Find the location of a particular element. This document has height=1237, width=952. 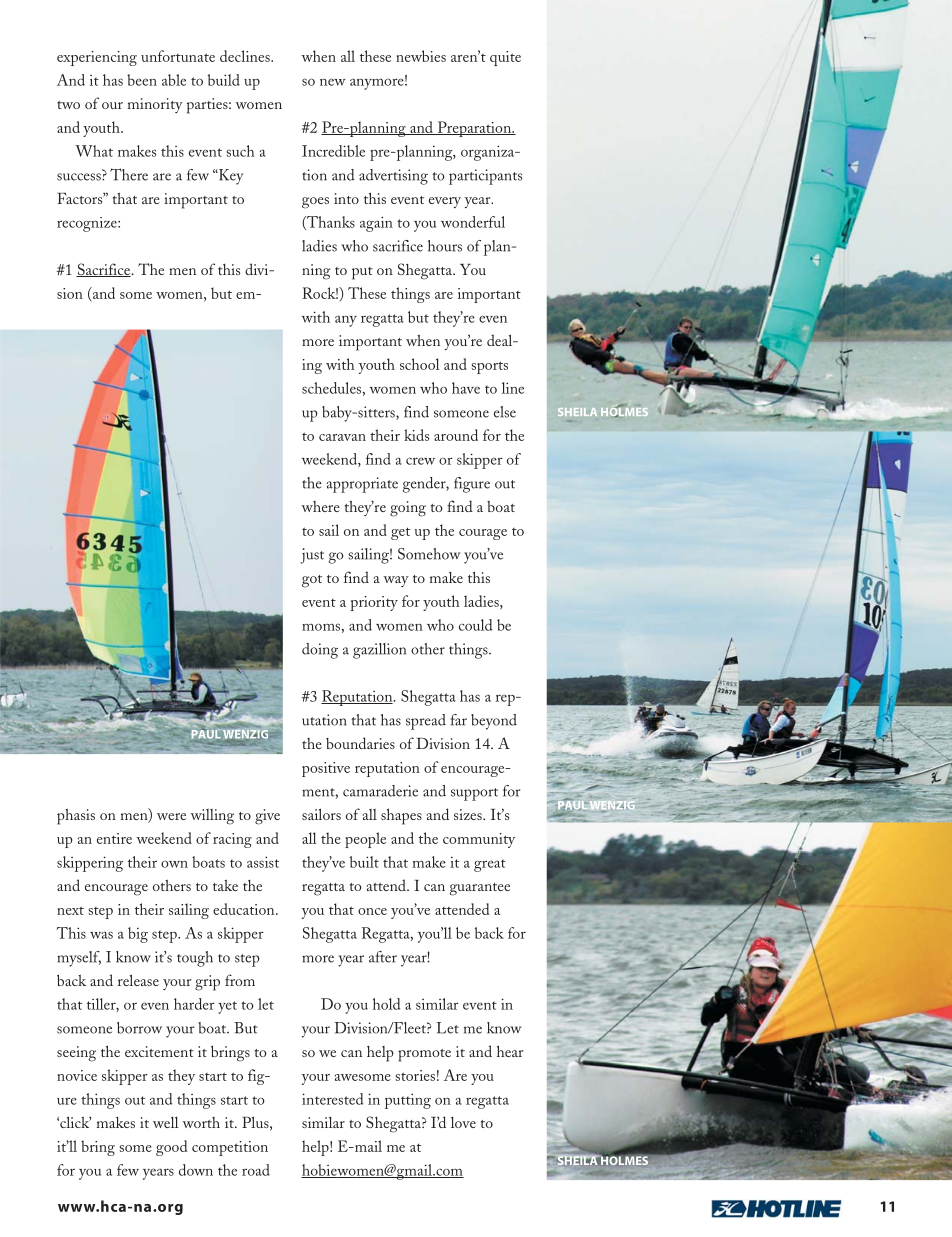

give is located at coordinates (267, 817).
